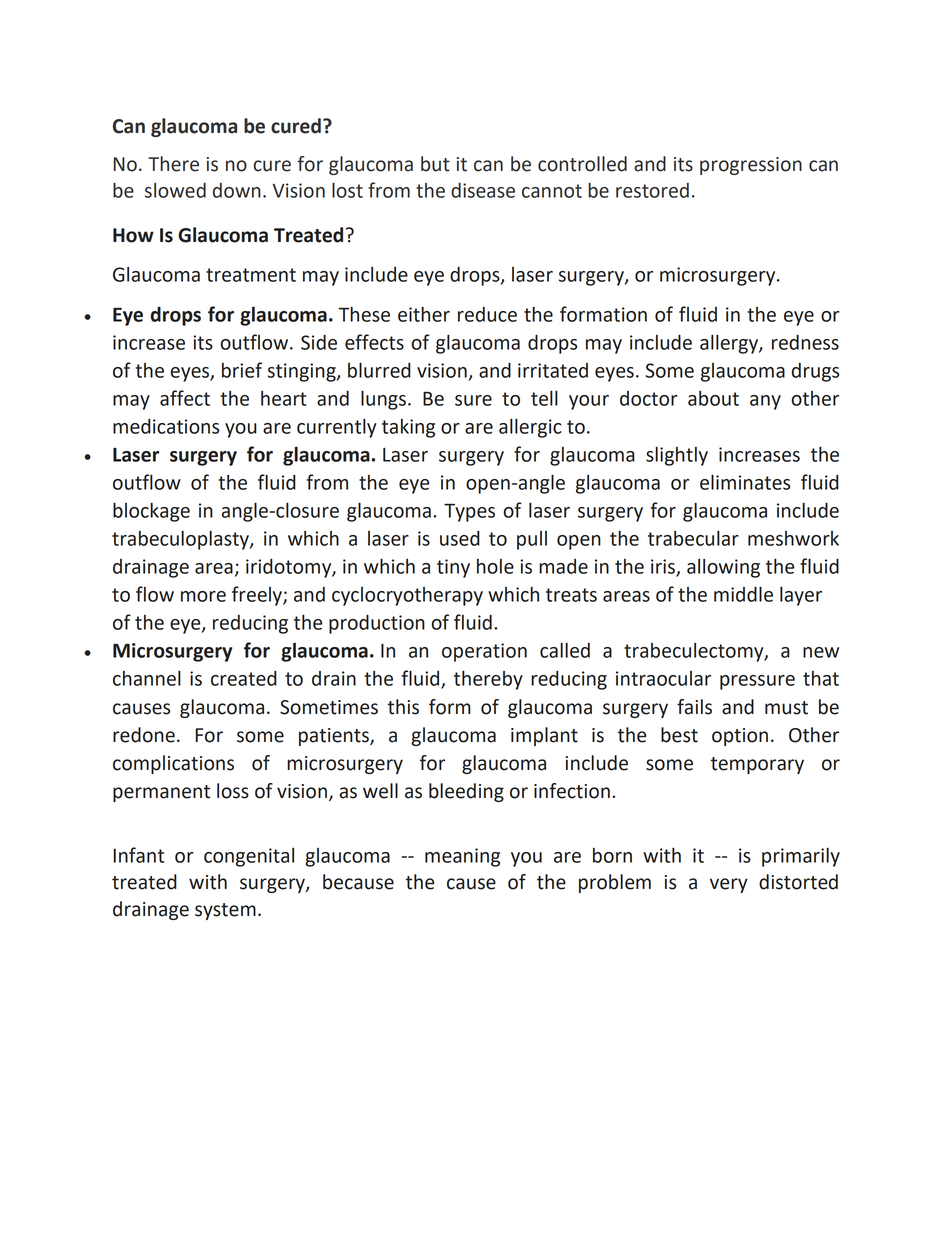 The width and height of the screenshot is (952, 1233). I want to click on brief, so click(242, 370).
